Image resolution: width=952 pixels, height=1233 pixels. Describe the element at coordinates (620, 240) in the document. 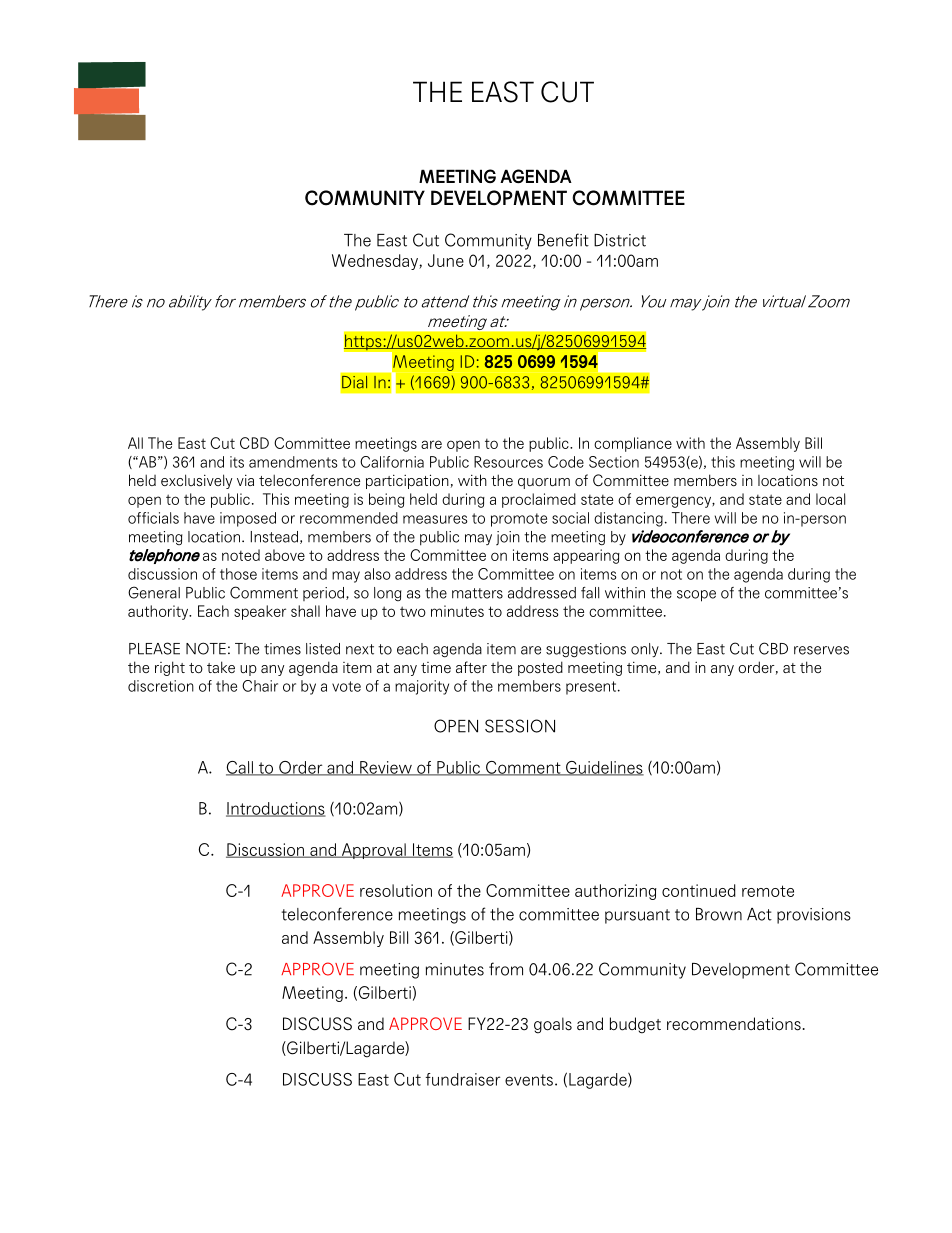

I see `District` at that location.
